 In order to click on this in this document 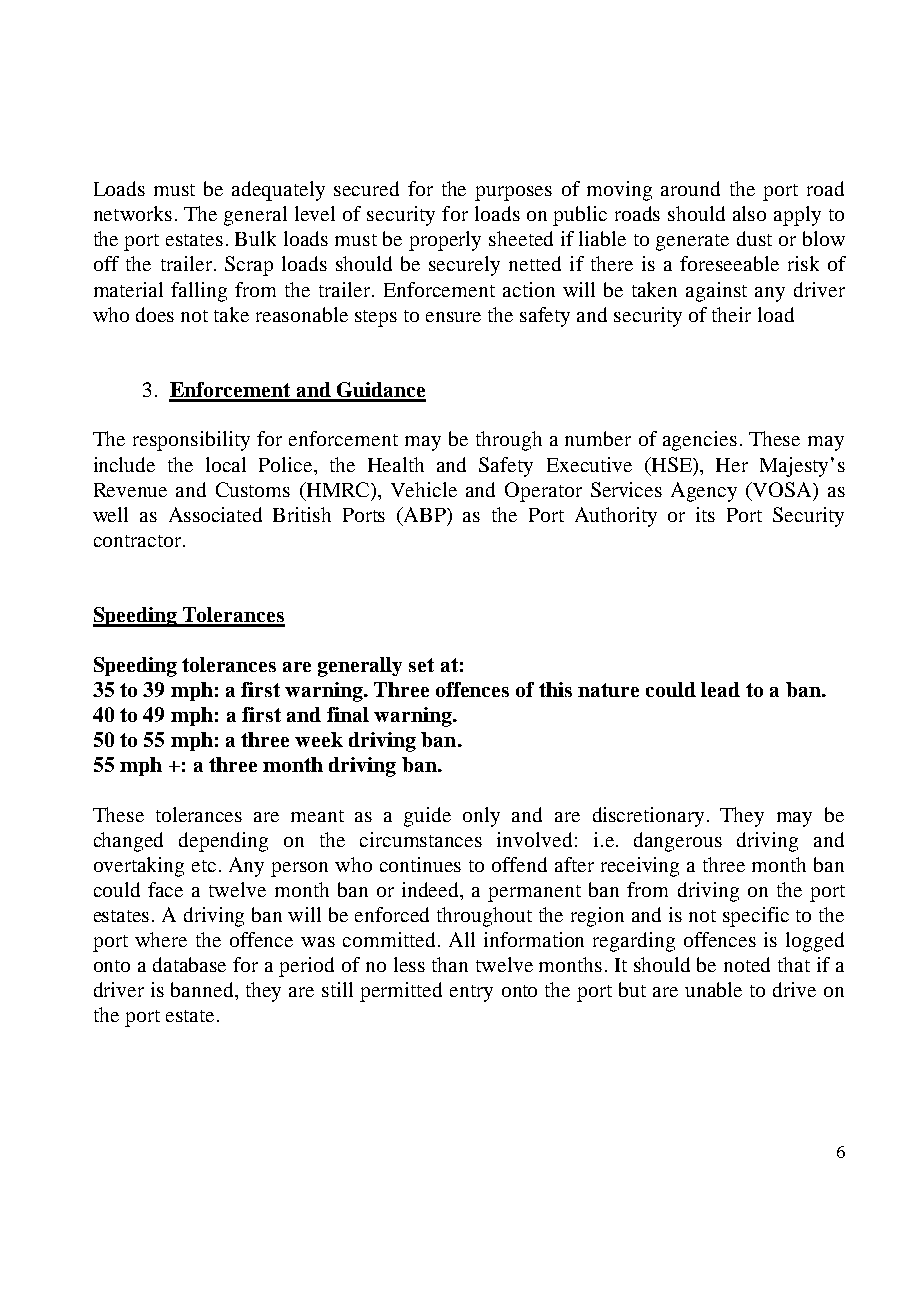, I will do `click(555, 689)`.
